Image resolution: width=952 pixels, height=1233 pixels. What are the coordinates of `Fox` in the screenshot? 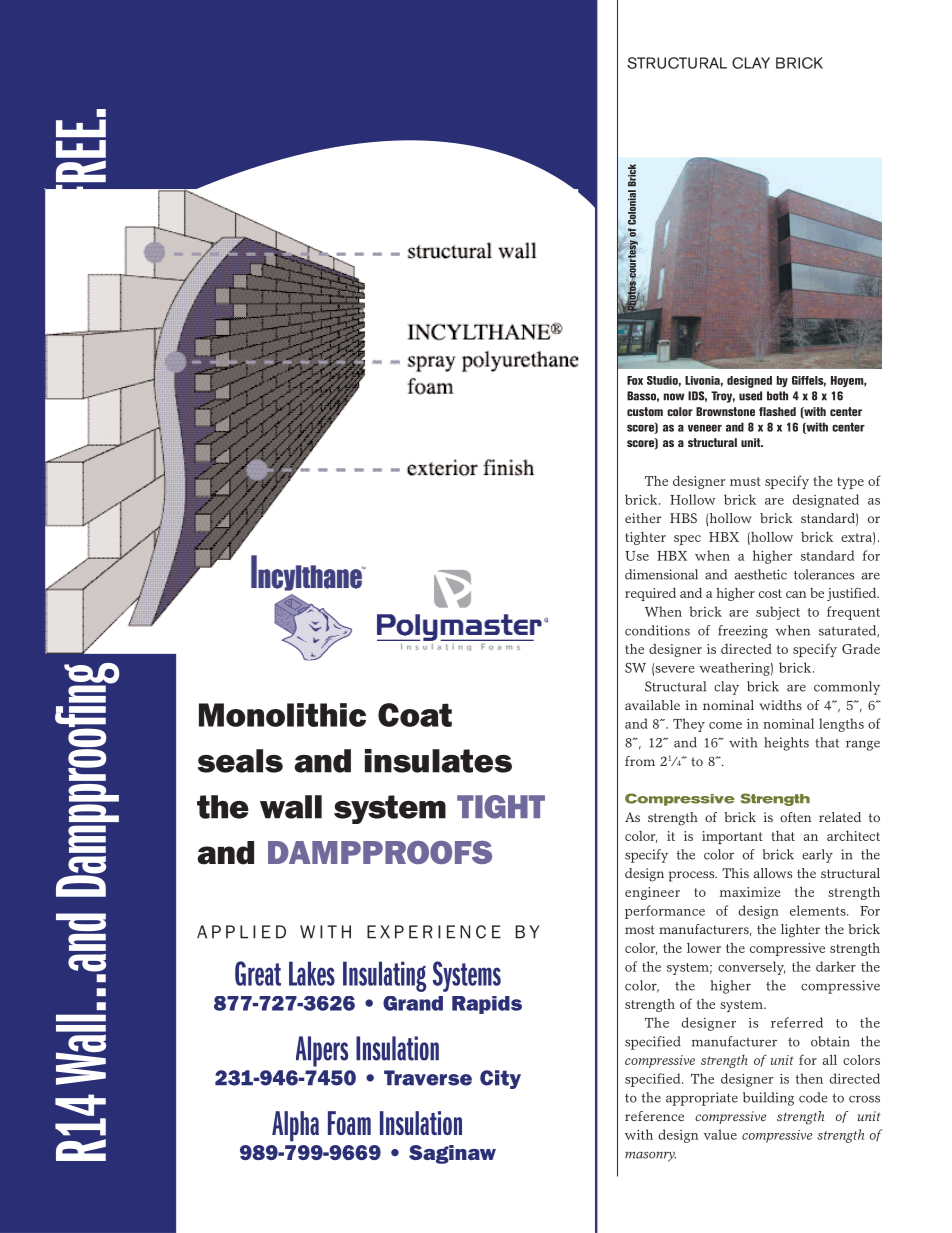 It's located at (635, 380).
